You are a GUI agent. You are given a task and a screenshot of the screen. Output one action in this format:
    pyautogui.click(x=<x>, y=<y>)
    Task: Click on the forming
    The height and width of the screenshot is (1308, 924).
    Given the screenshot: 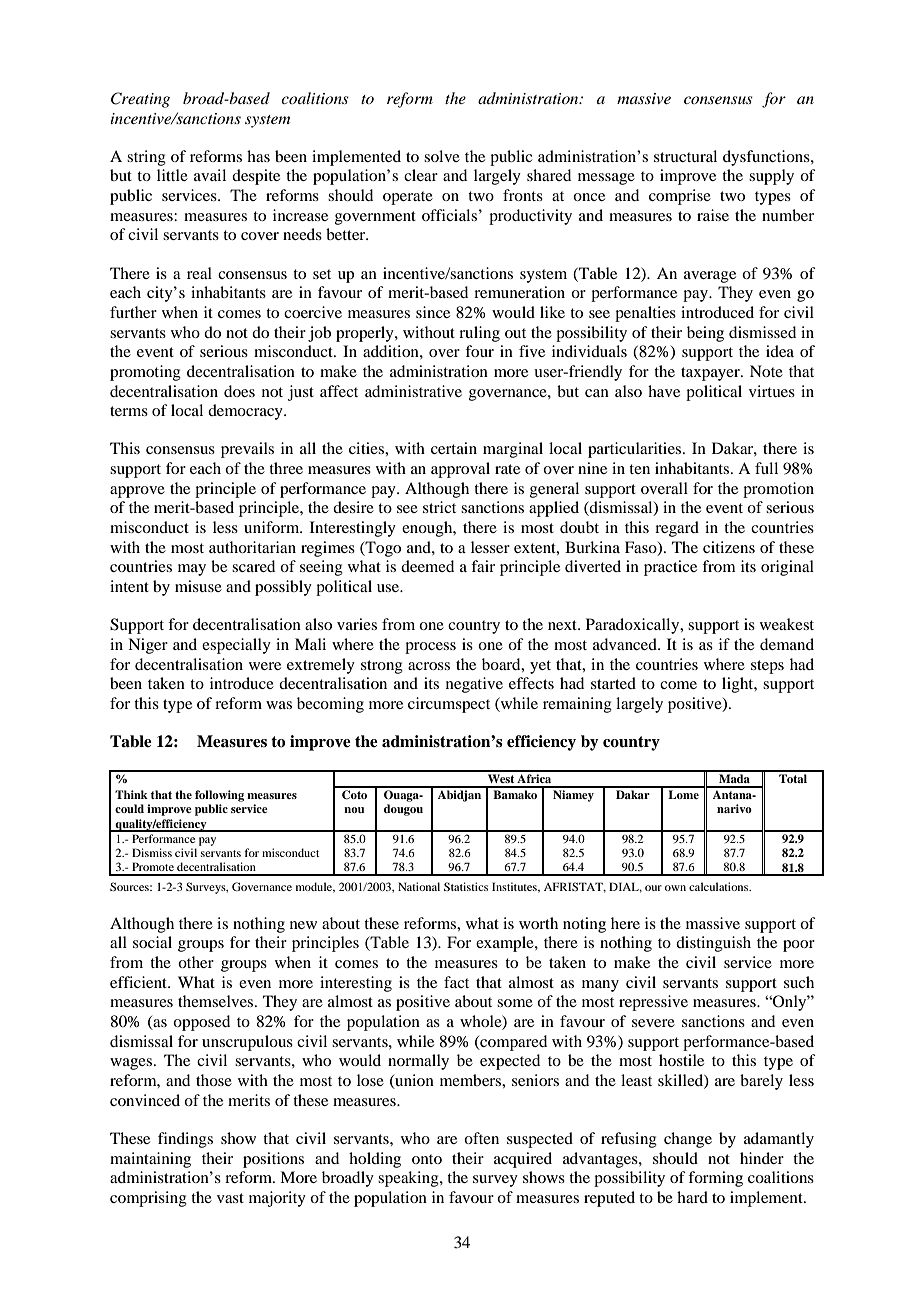 What is the action you would take?
    pyautogui.click(x=715, y=1179)
